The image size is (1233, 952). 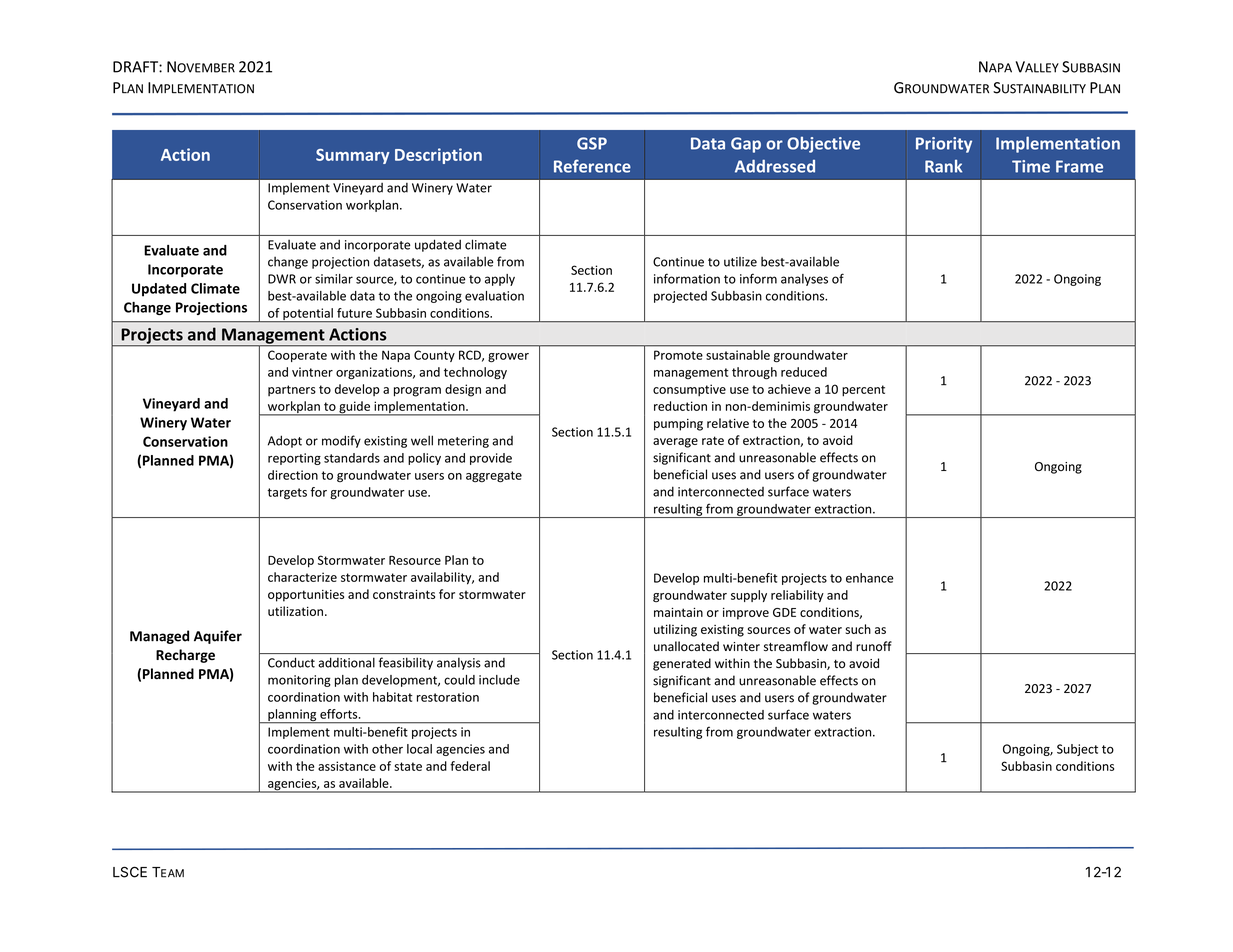 I want to click on utilization, so click(x=295, y=611).
